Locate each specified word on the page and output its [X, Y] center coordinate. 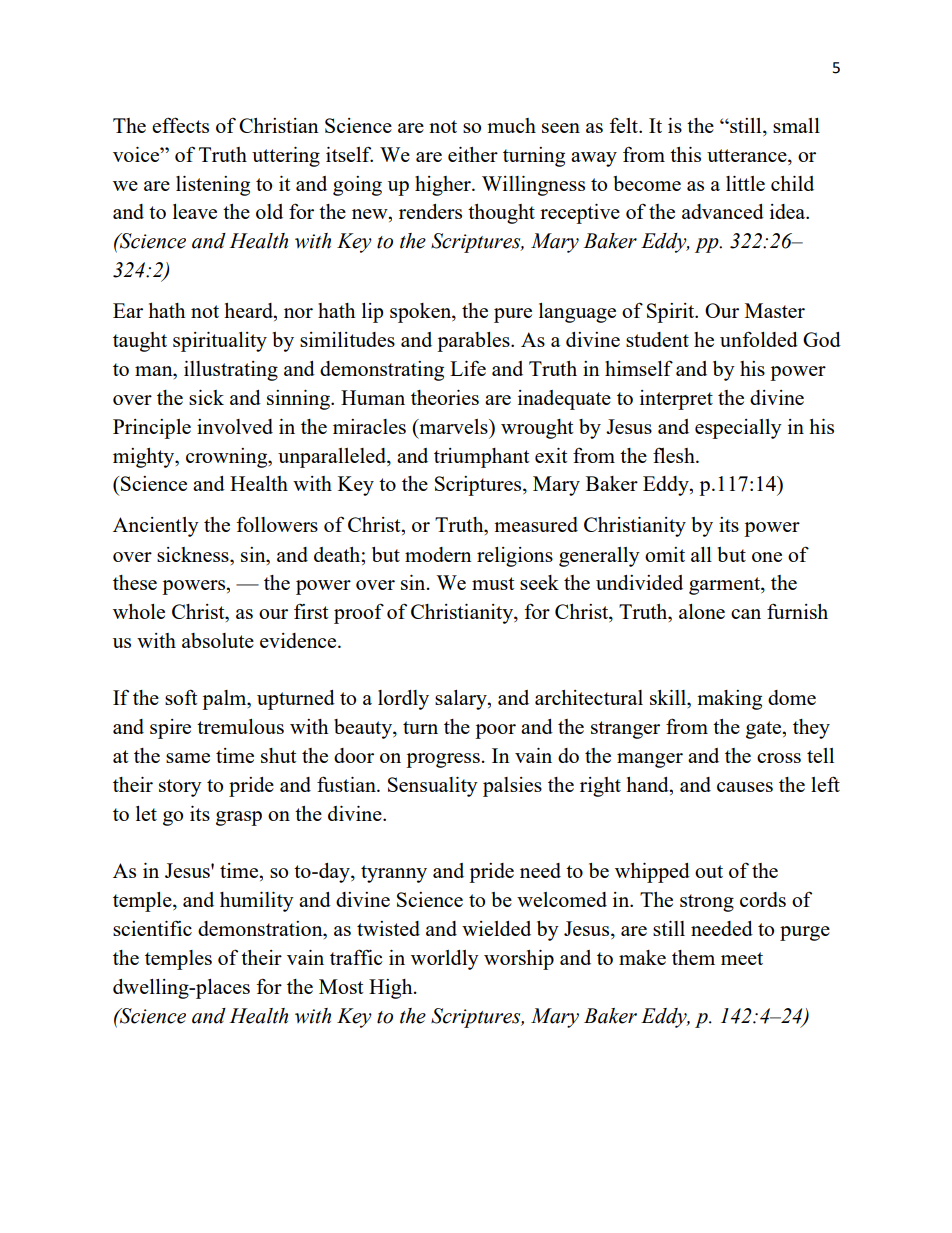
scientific [152, 928]
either [473, 154]
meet [742, 958]
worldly [445, 960]
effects [180, 125]
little [745, 183]
